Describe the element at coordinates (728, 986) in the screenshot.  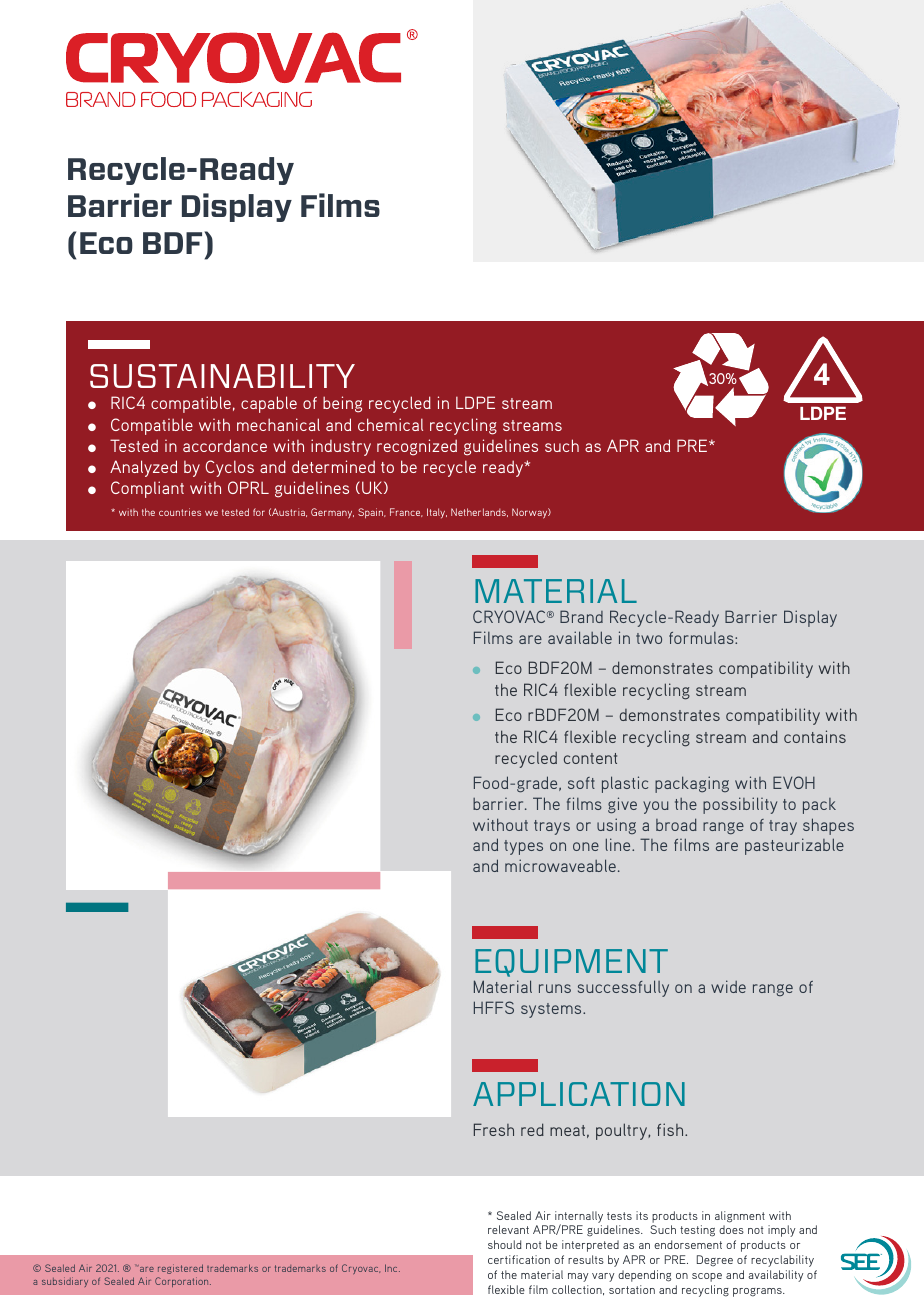
I see `wide` at that location.
